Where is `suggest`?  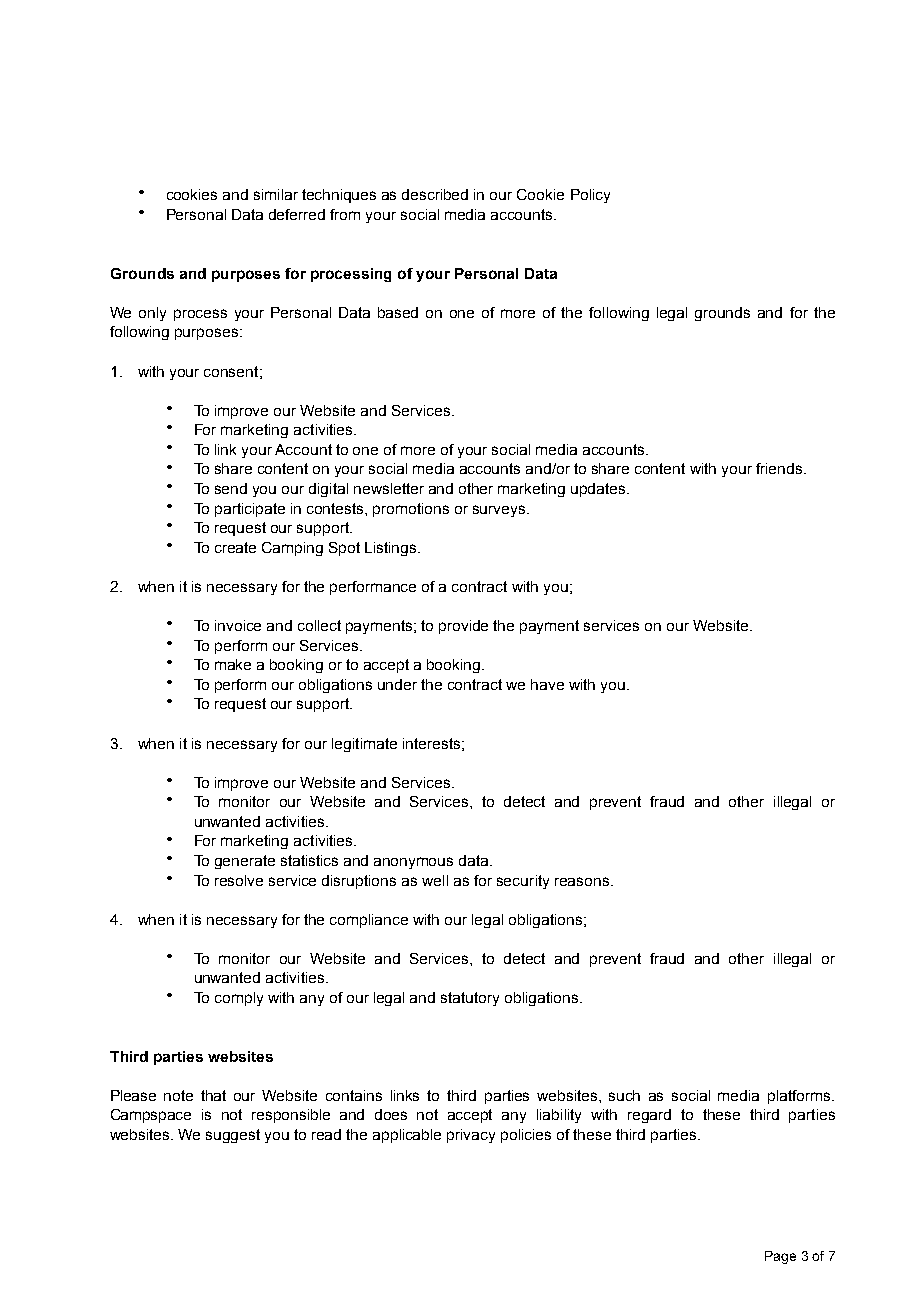 suggest is located at coordinates (233, 1136).
